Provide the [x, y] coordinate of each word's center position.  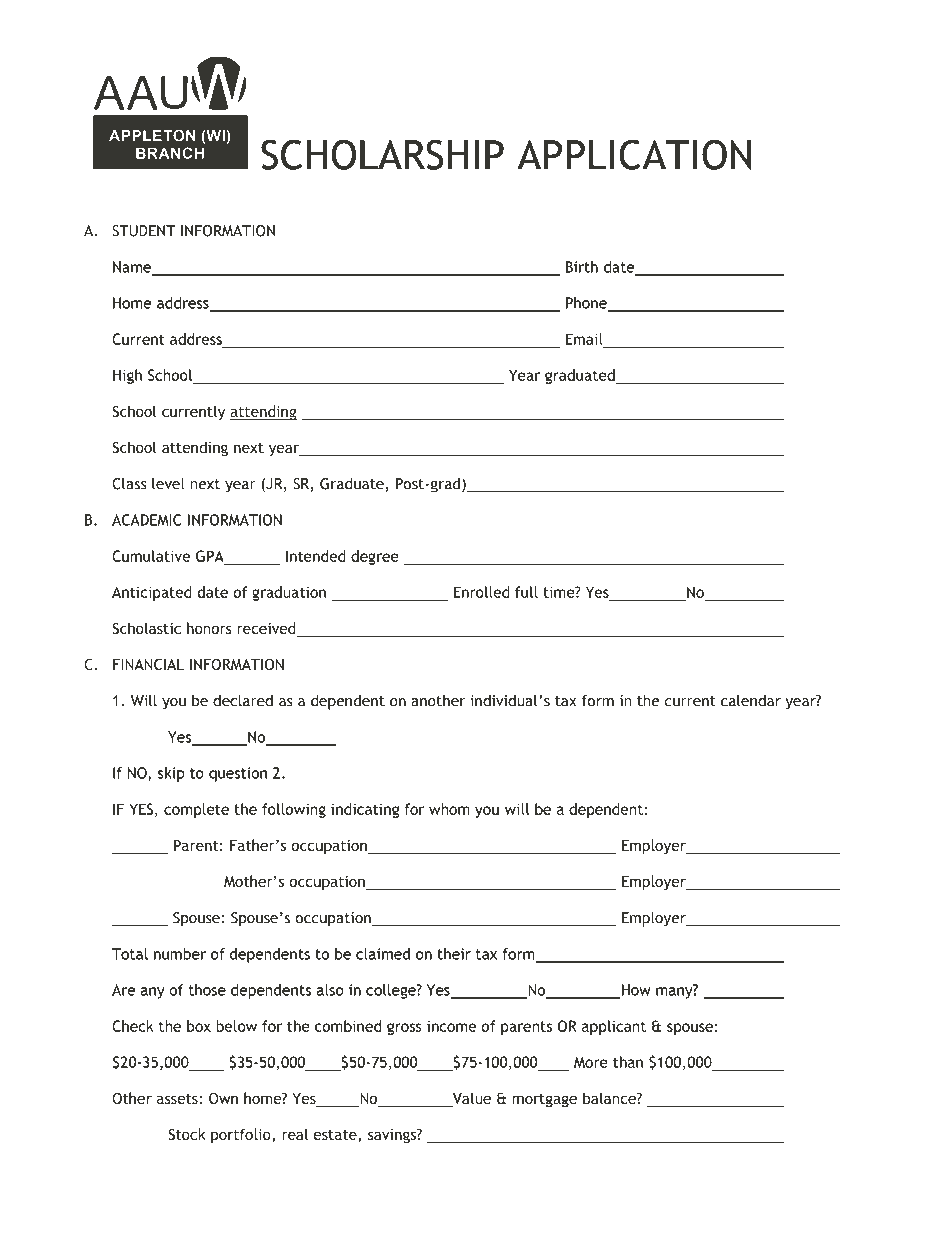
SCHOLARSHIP [382, 154]
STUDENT [143, 231]
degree [375, 557]
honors [209, 628]
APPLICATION [634, 154]
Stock [187, 1134]
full [526, 592]
